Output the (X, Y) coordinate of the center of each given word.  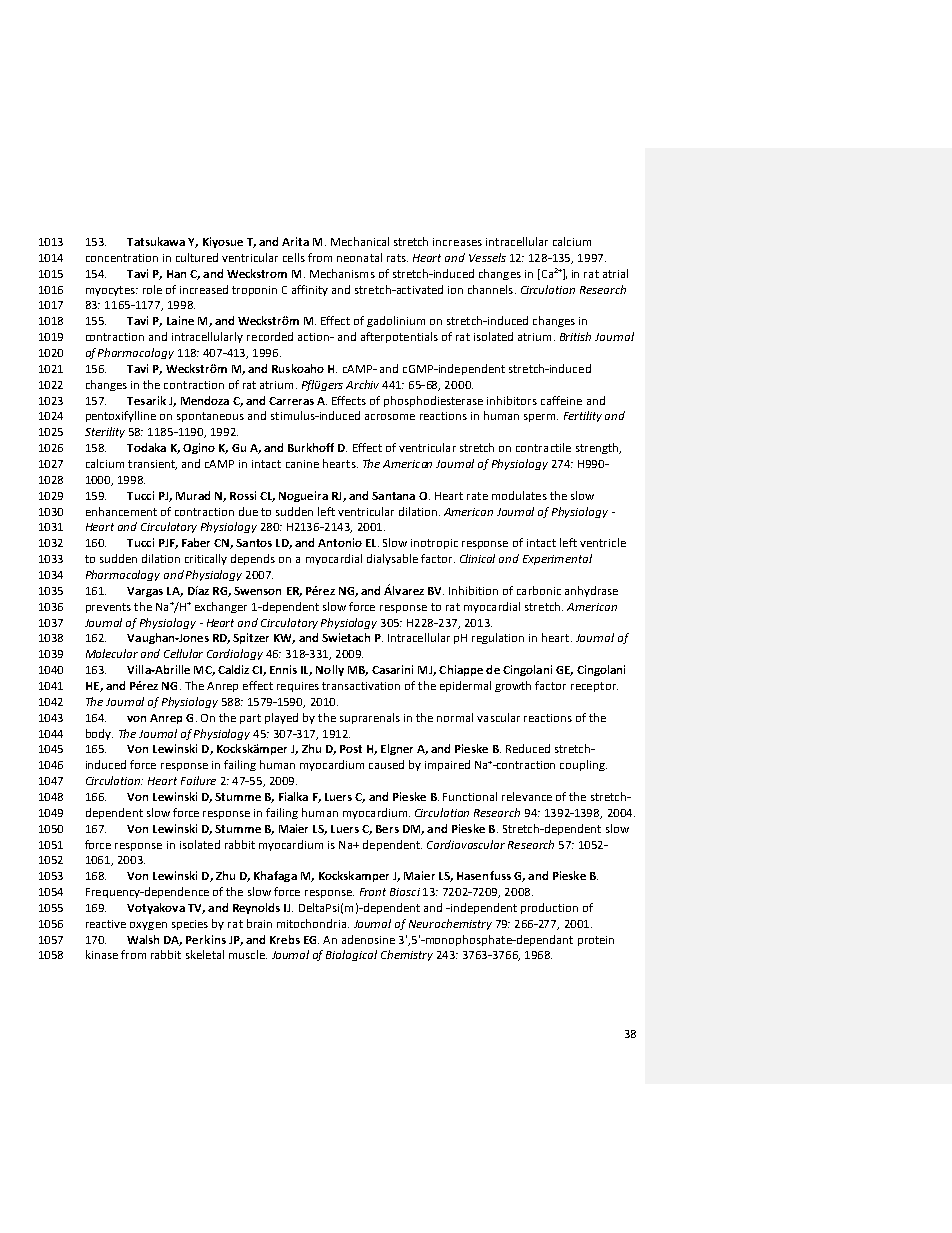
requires (298, 687)
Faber (196, 542)
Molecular (112, 653)
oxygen (148, 926)
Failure (198, 780)
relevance (527, 796)
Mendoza (205, 400)
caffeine (561, 400)
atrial (615, 273)
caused (386, 764)
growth (513, 686)
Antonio (340, 542)
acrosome (390, 417)
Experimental (557, 559)
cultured (197, 257)
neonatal (359, 257)
